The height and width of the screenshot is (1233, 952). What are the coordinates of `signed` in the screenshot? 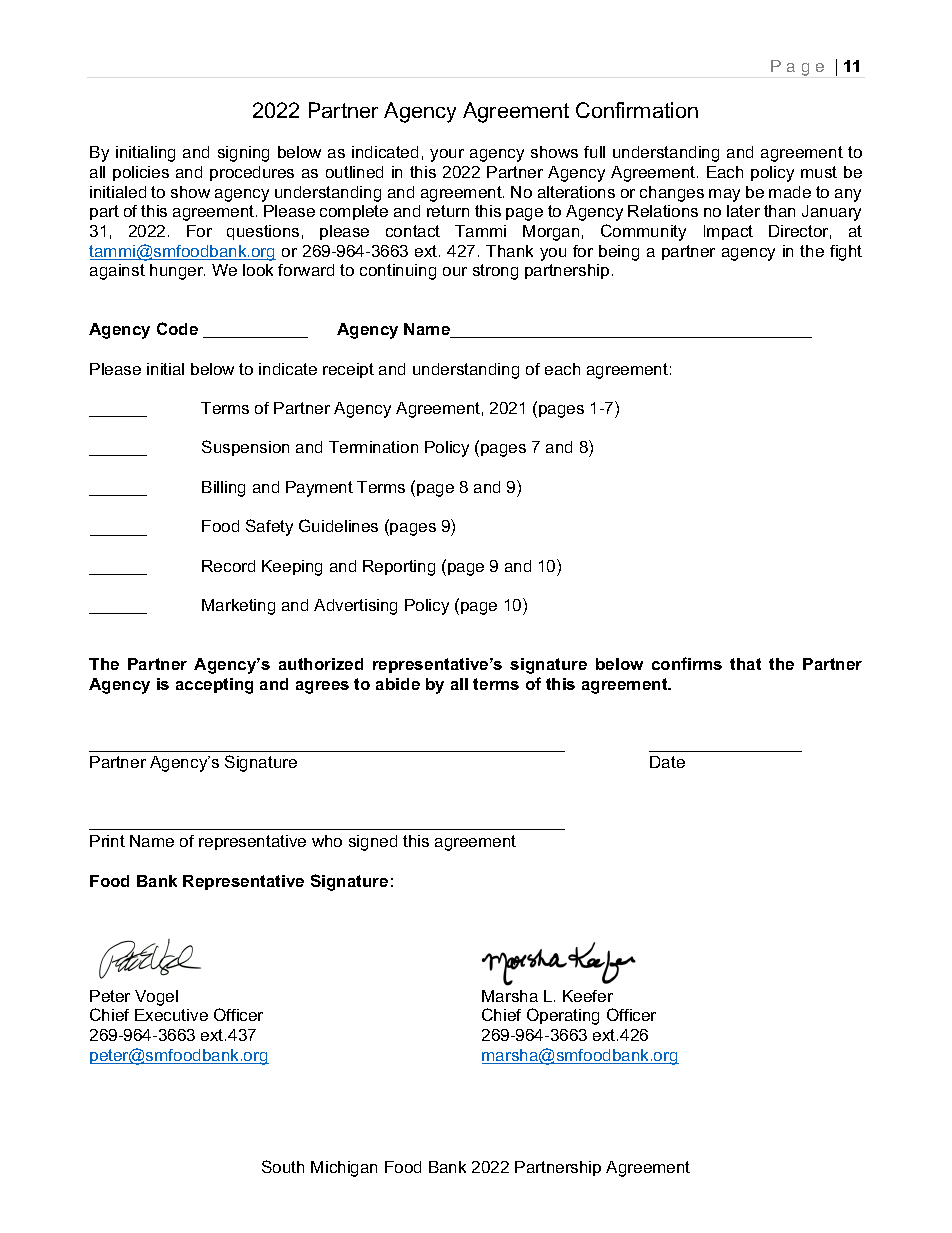 It's located at (373, 843).
